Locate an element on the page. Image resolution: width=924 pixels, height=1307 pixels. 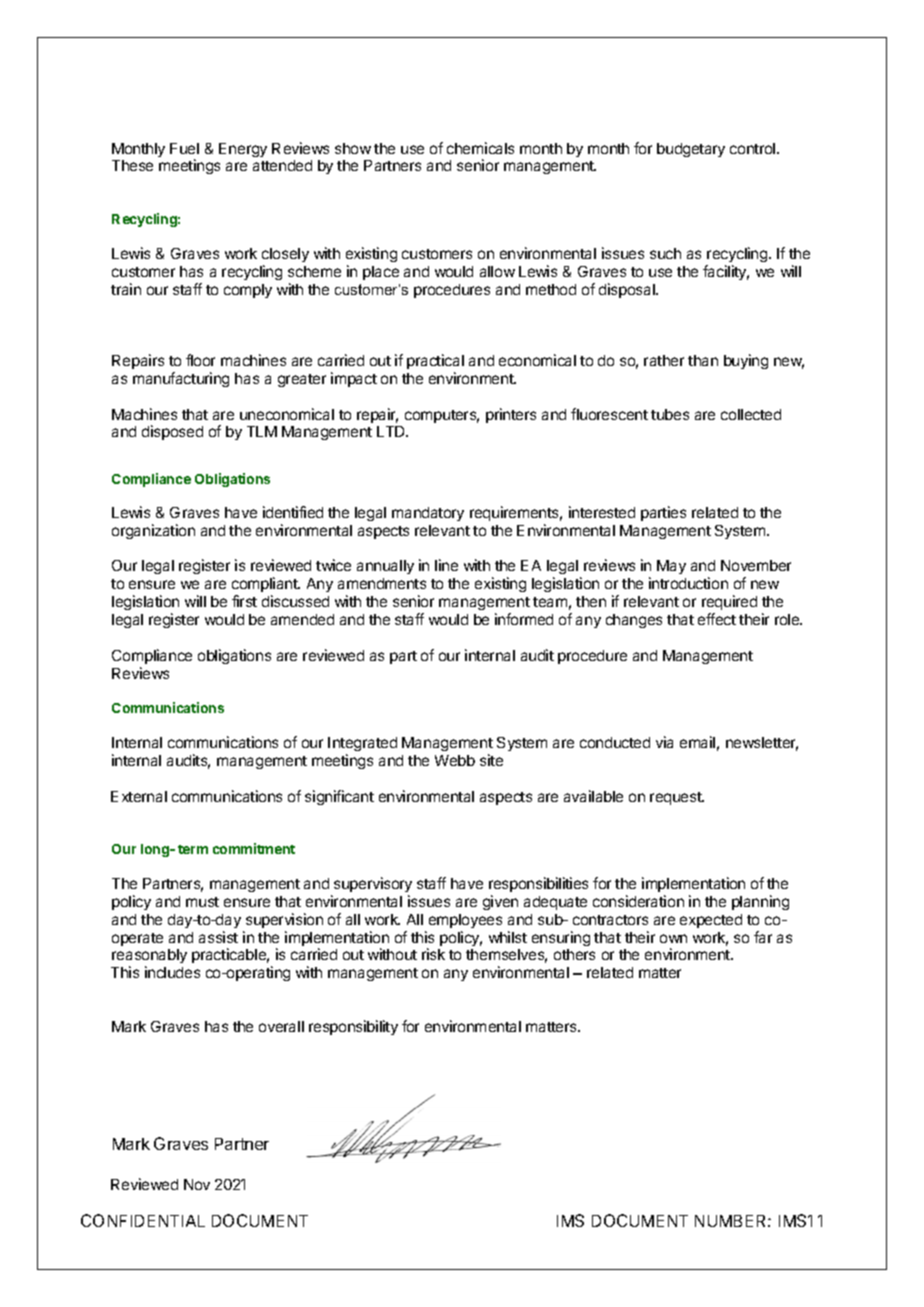
mandatory is located at coordinates (428, 514).
